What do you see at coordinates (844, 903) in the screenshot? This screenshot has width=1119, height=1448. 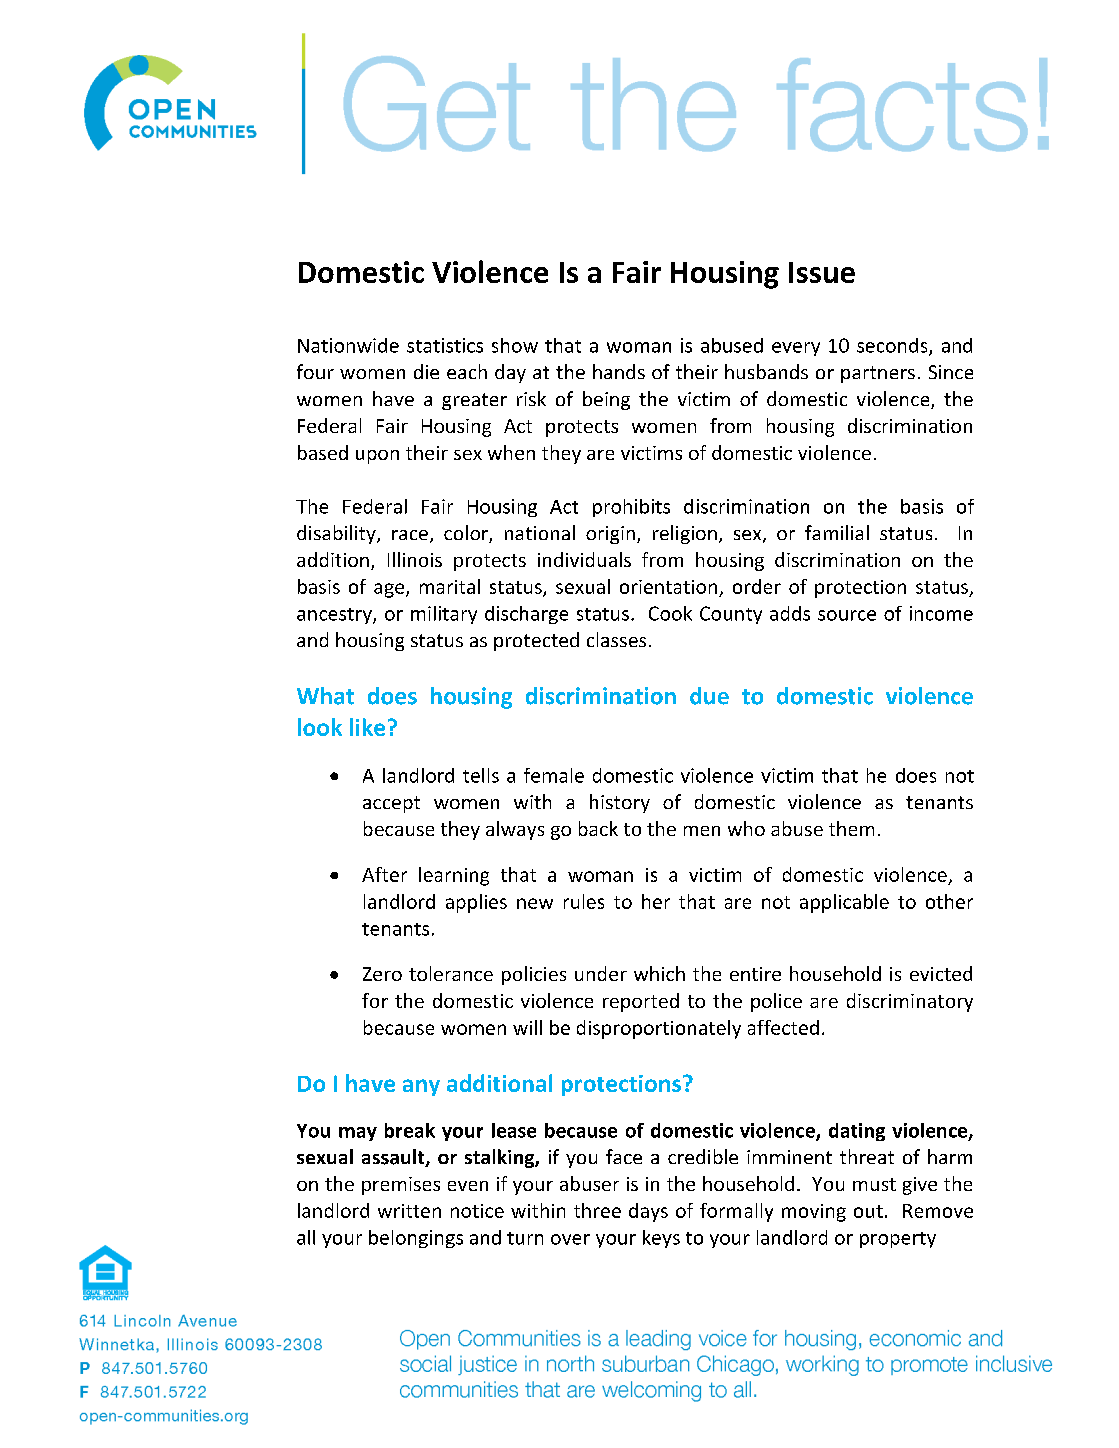 I see `applicable` at bounding box center [844, 903].
